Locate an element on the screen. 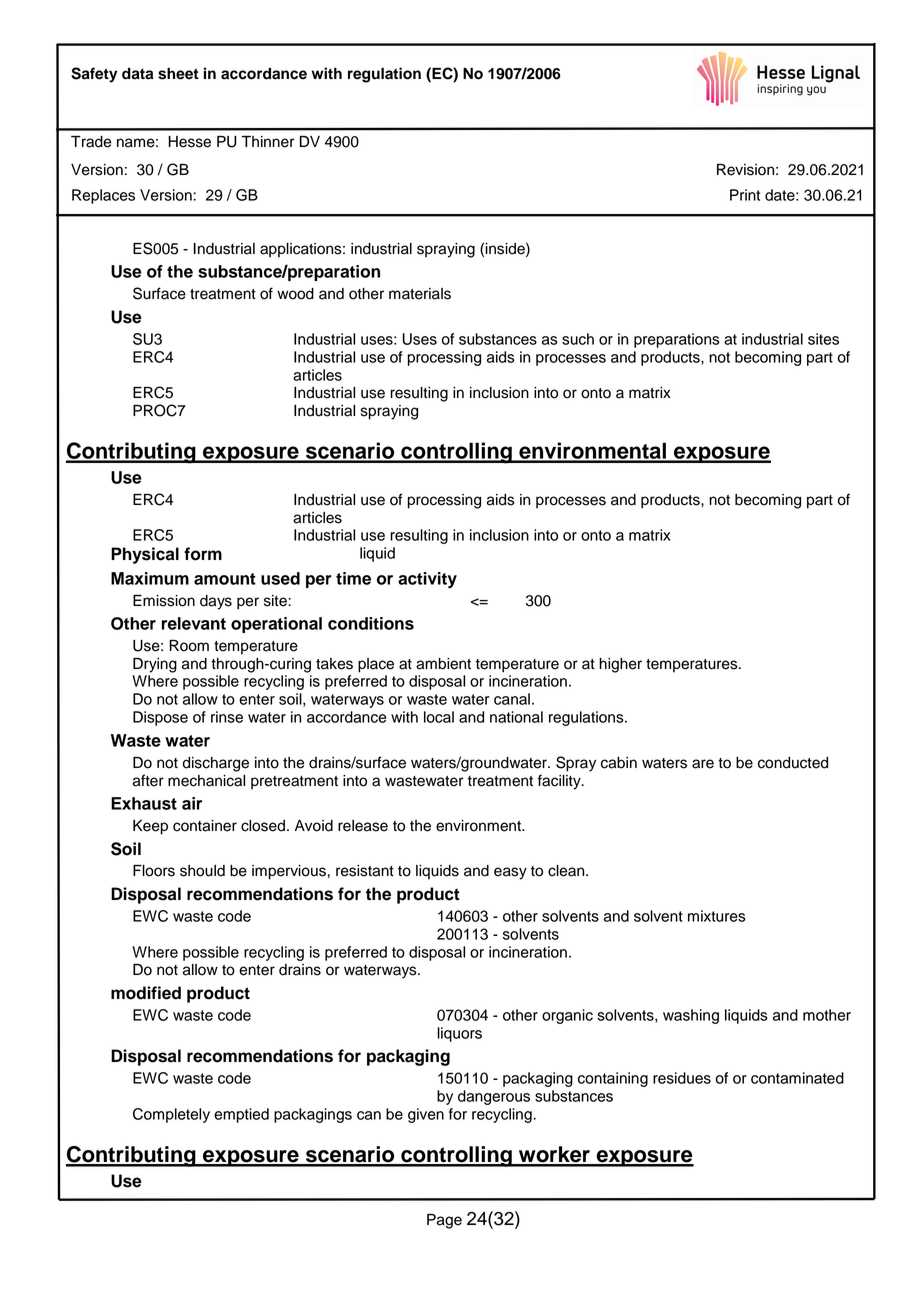 The image size is (924, 1308). sheet is located at coordinates (178, 74).
